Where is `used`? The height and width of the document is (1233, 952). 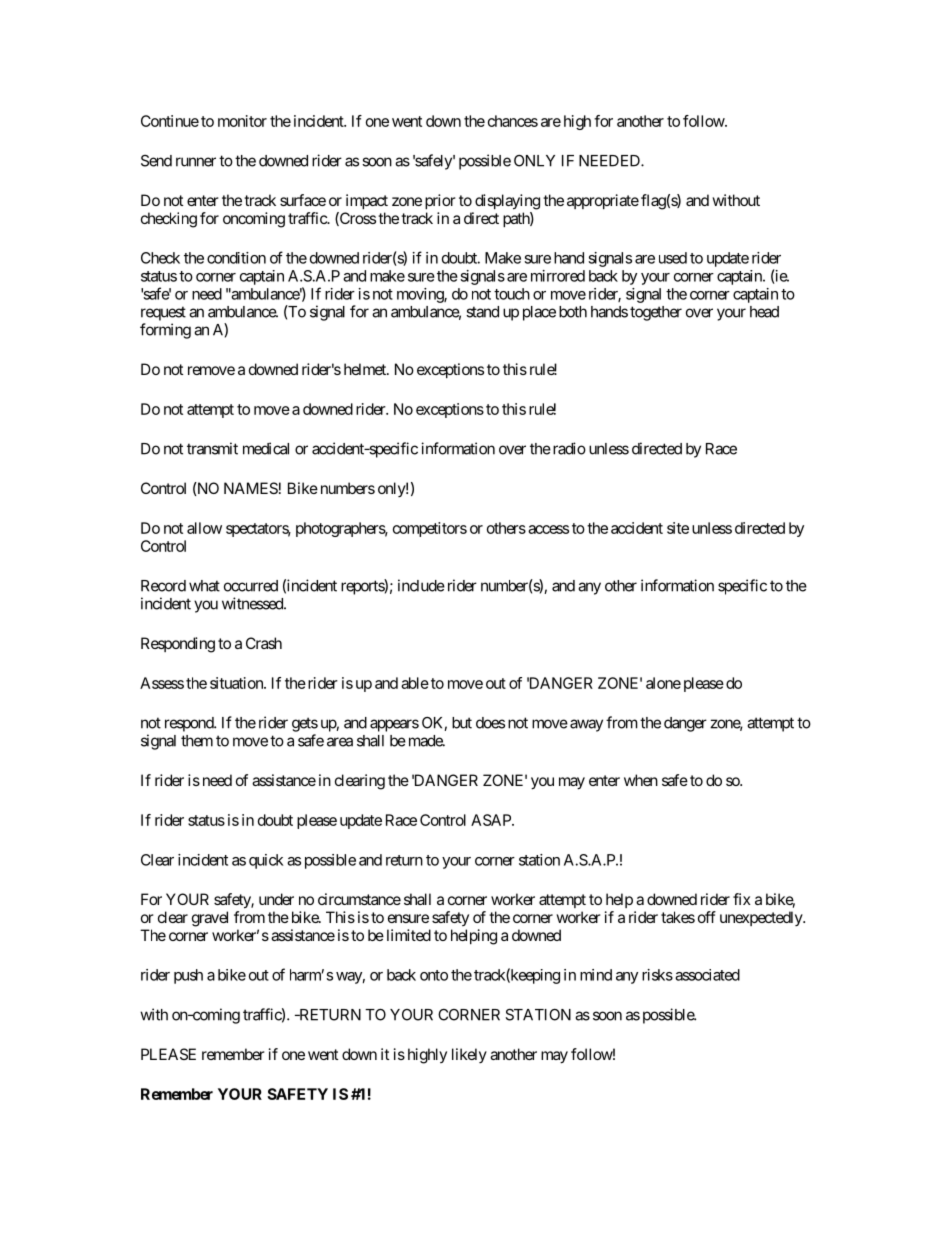
used is located at coordinates (673, 258).
